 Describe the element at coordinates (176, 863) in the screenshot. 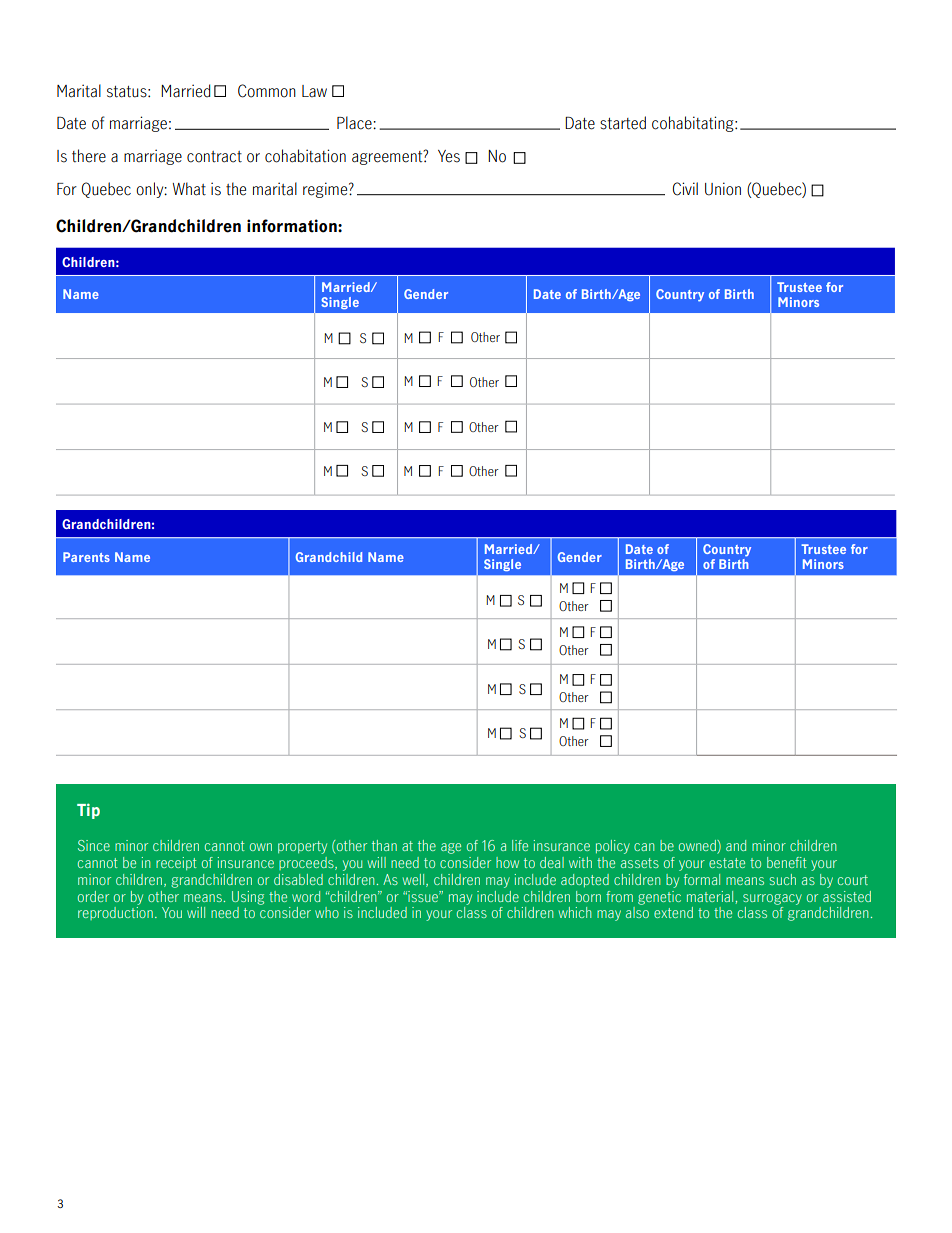

I see `receipt` at that location.
